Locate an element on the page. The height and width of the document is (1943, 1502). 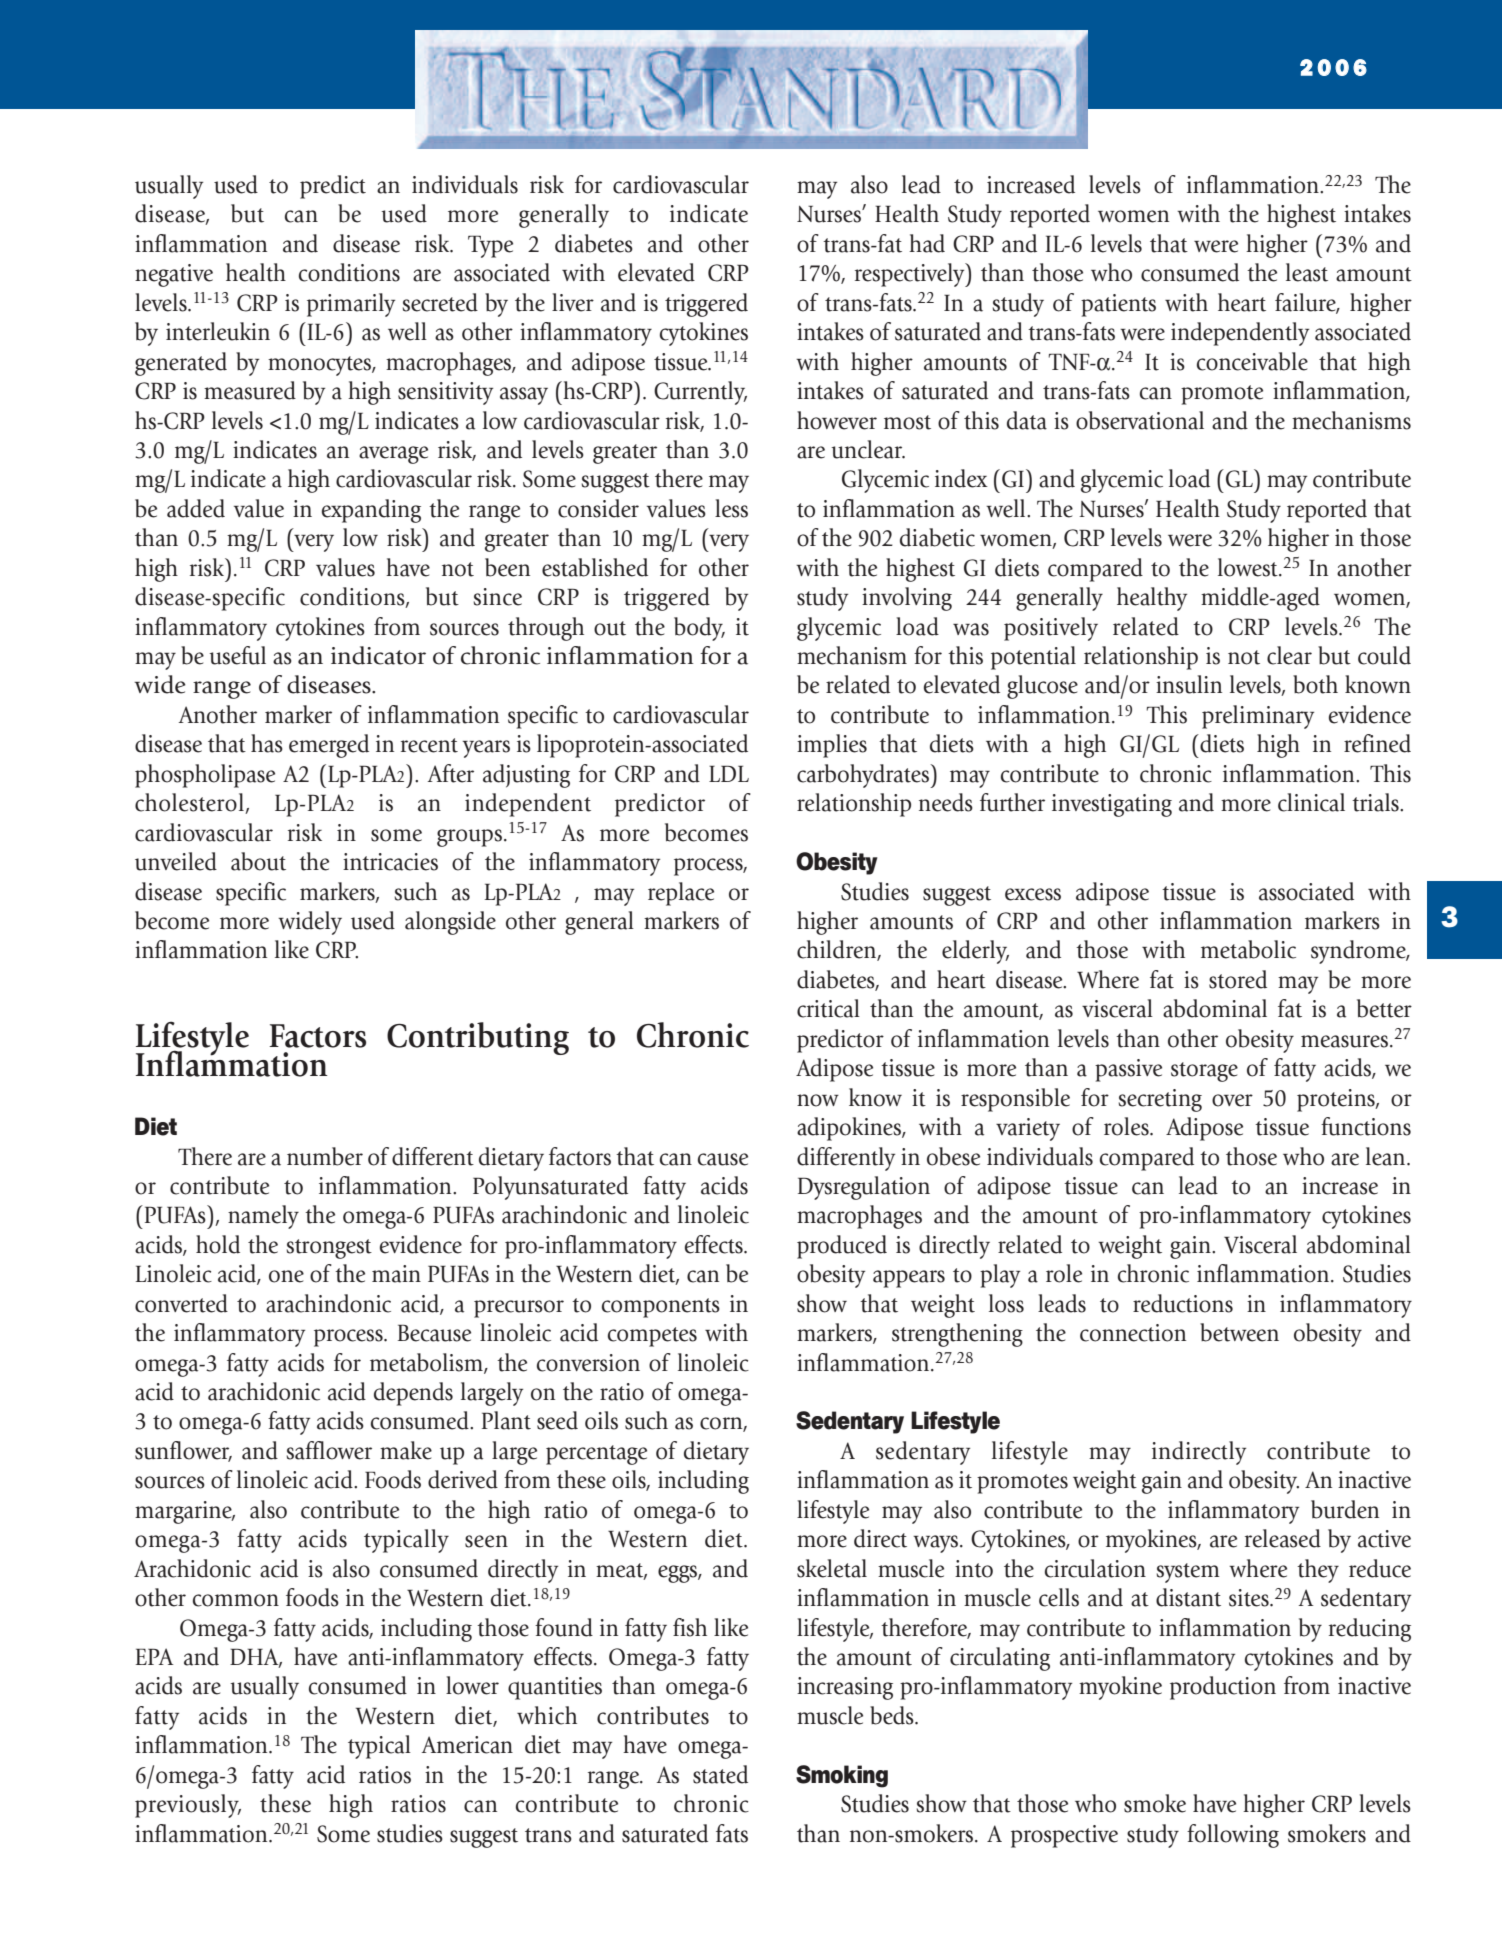
least is located at coordinates (1307, 272).
